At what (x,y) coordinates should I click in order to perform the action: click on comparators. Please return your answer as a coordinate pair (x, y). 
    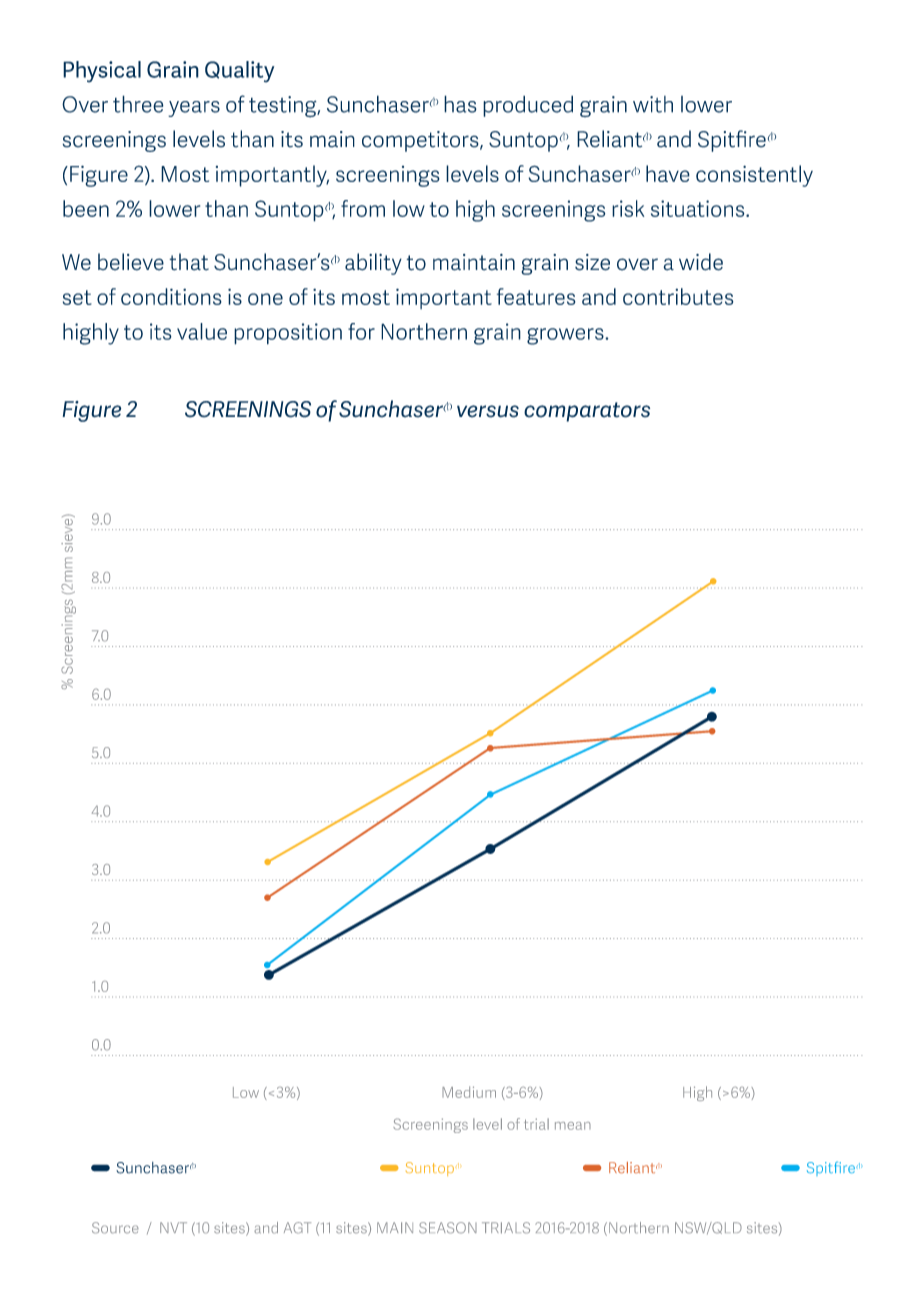
    Looking at the image, I should click on (587, 412).
